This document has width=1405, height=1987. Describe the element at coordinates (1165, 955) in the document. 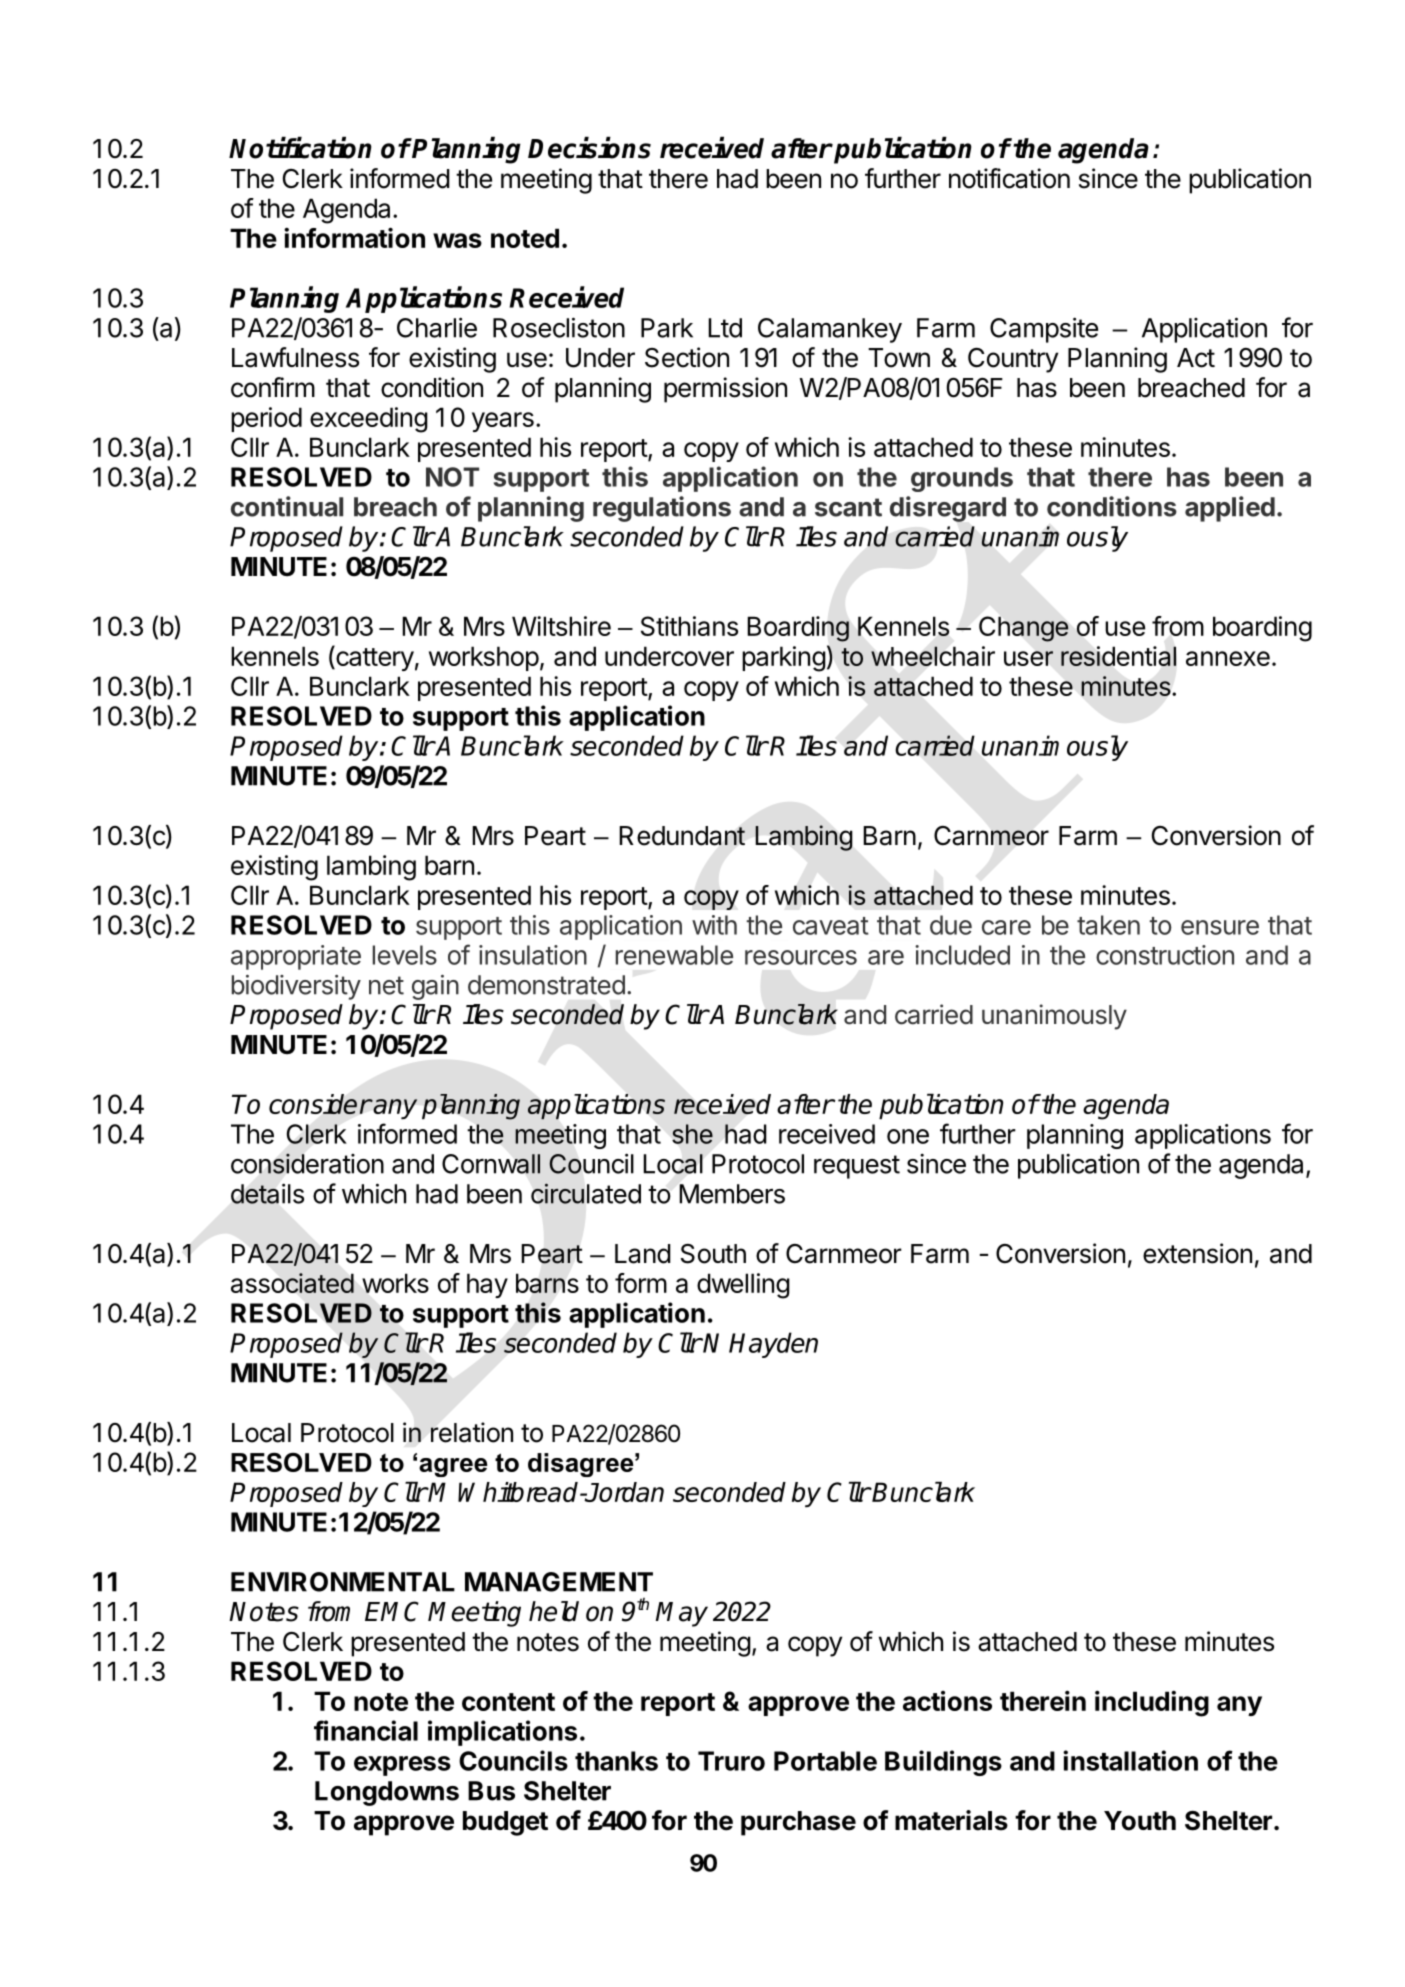

I see `construction` at that location.
